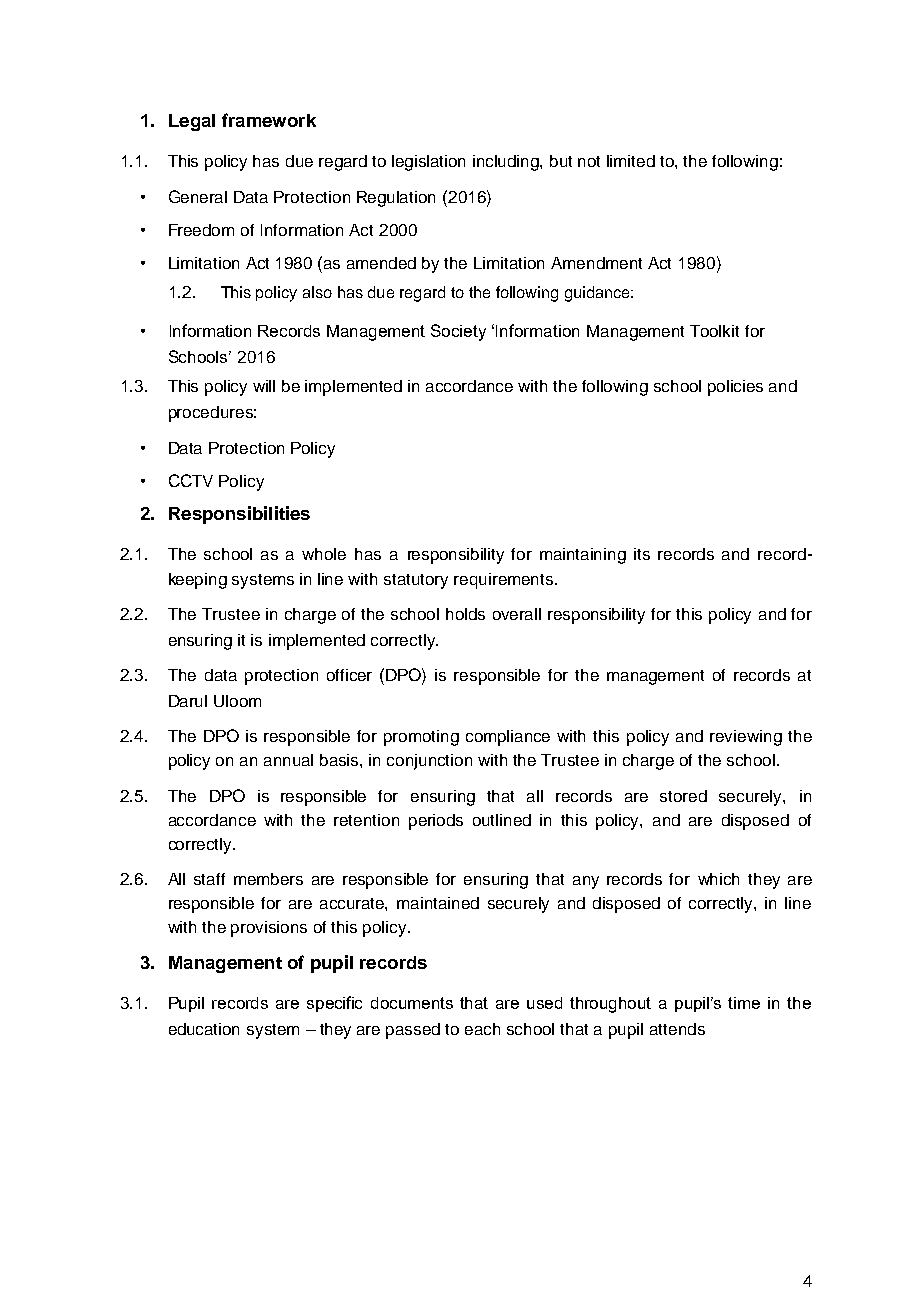 The height and width of the screenshot is (1309, 924). What do you see at coordinates (482, 1029) in the screenshot?
I see `each` at bounding box center [482, 1029].
